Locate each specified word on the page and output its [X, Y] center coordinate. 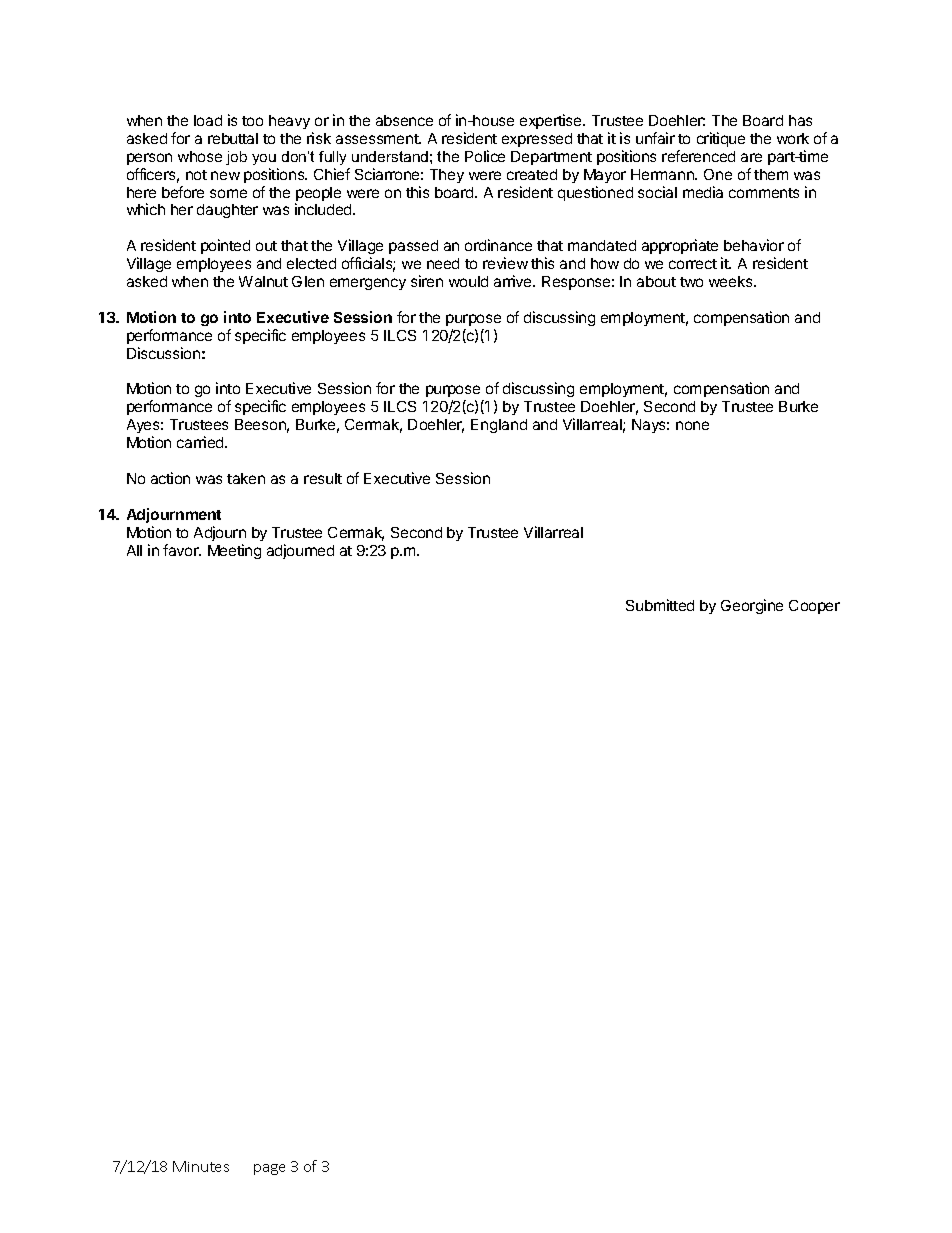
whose [200, 156]
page [269, 1169]
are [751, 157]
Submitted [660, 605]
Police [485, 156]
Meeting [234, 551]
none [692, 425]
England [499, 426]
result [323, 478]
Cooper [814, 607]
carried [201, 442]
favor [182, 550]
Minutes [201, 1166]
